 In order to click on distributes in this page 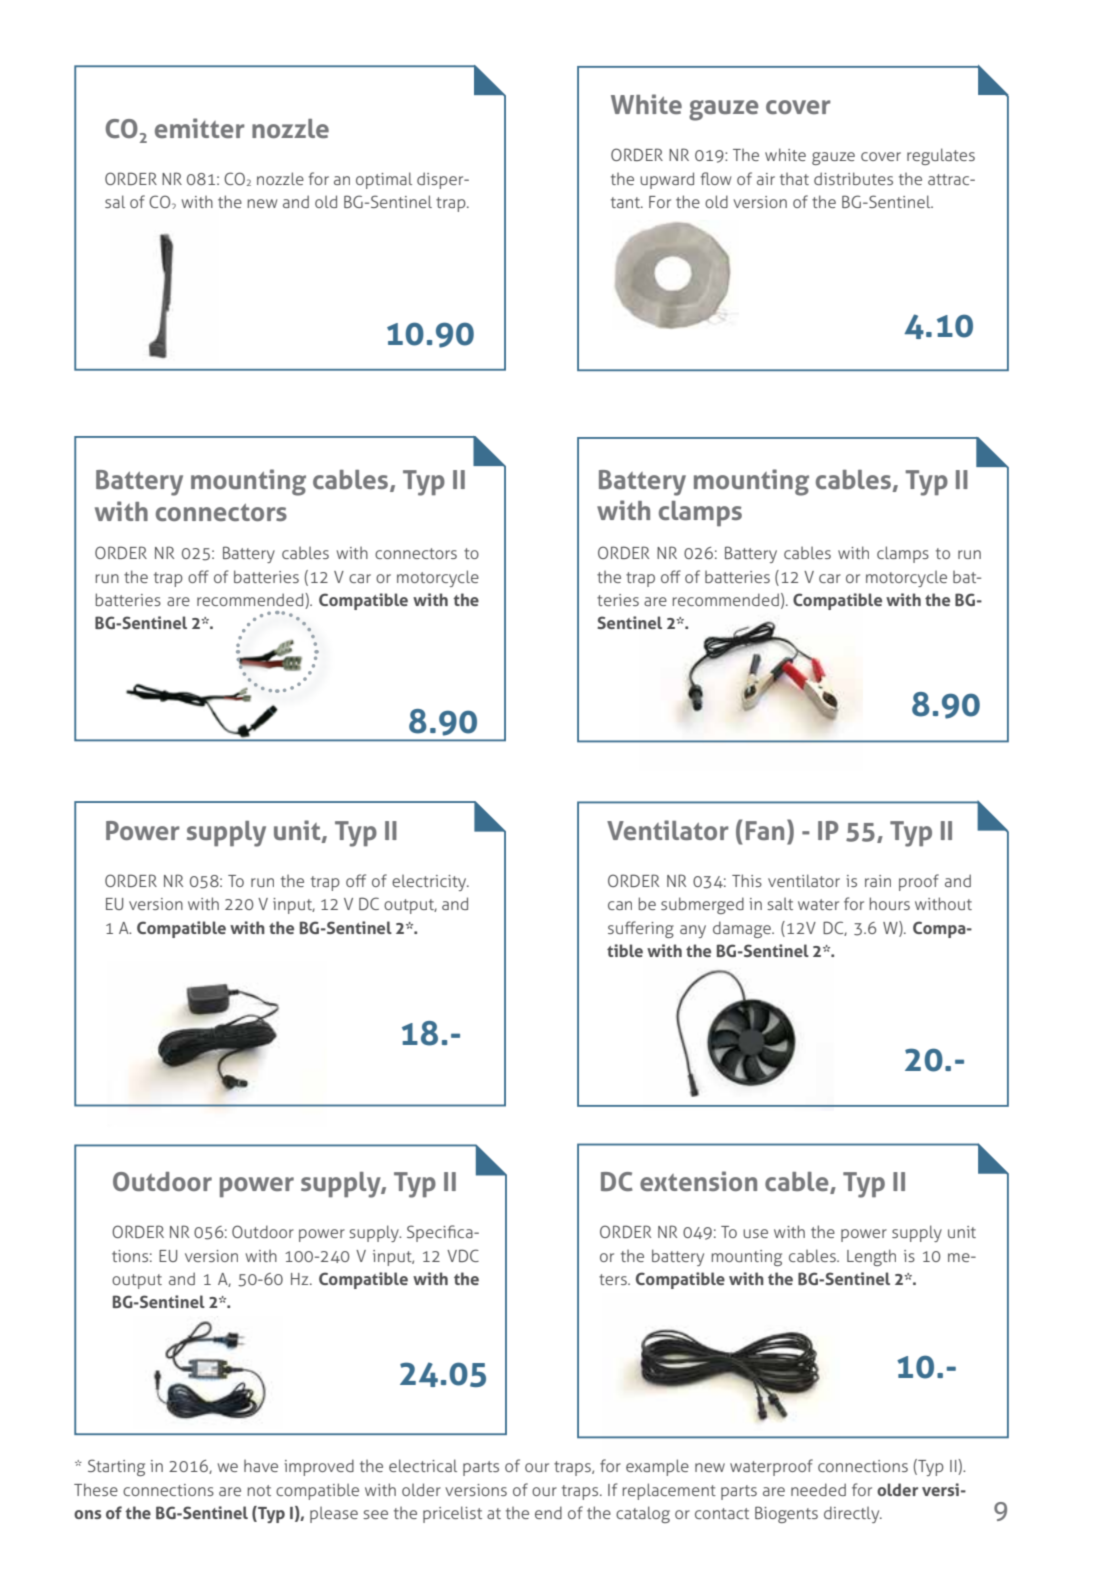, I will do `click(853, 178)`.
